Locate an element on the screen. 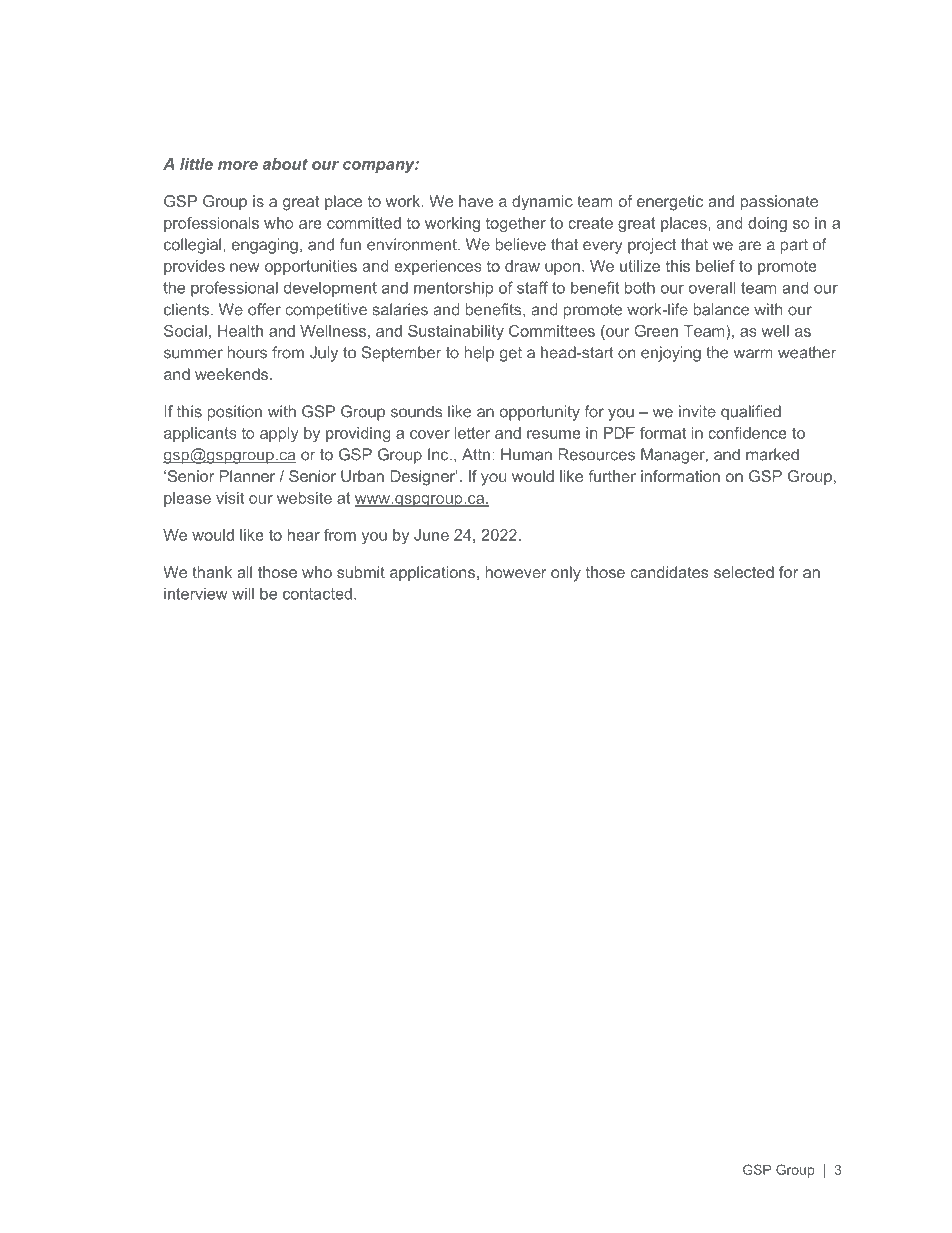  warm is located at coordinates (753, 354).
